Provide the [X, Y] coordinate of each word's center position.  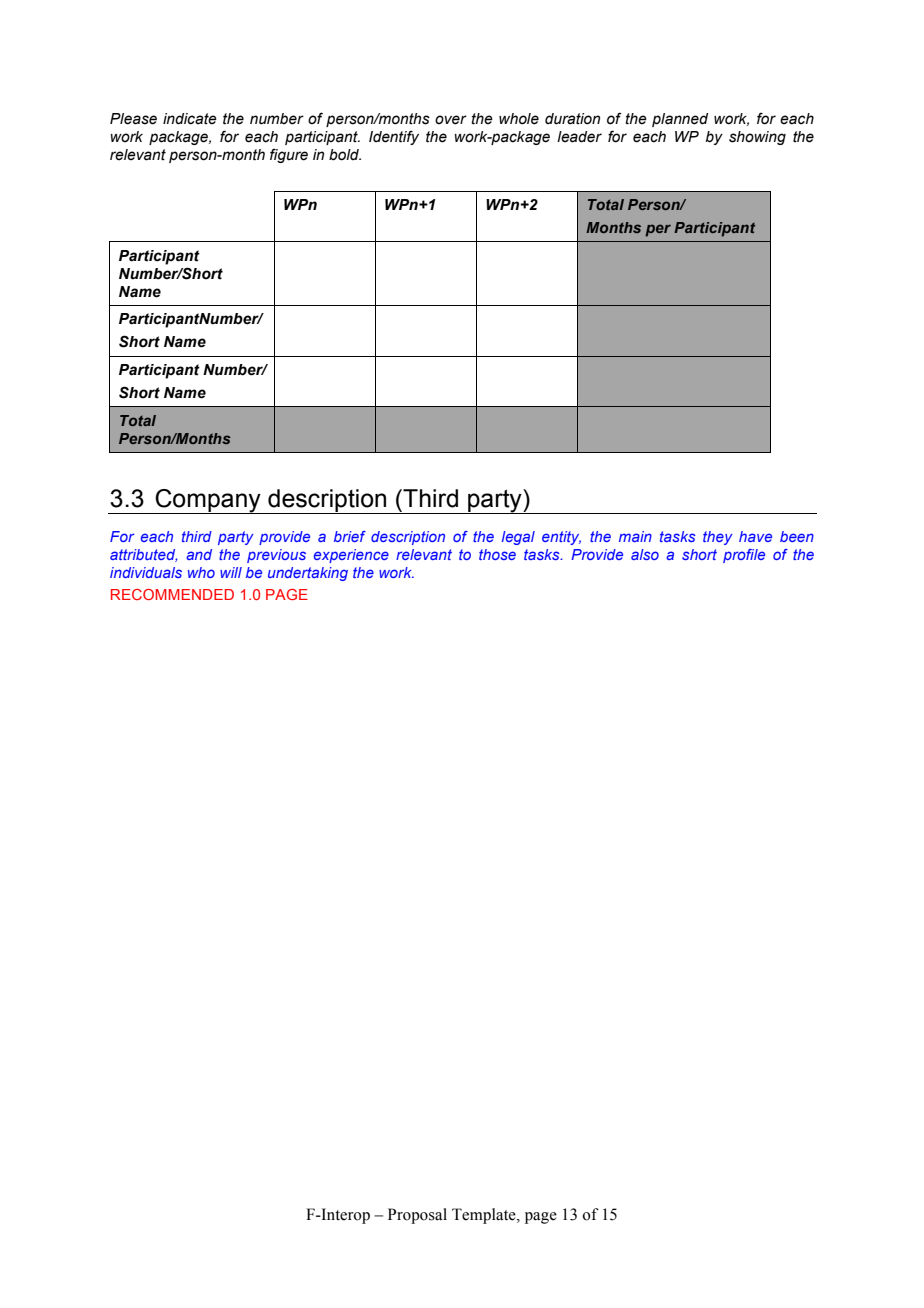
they [718, 538]
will [231, 572]
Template [485, 1216]
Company [208, 501]
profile [744, 556]
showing [757, 138]
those [497, 554]
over [451, 120]
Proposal [417, 1216]
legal [518, 538]
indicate [190, 119]
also [645, 554]
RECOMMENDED [172, 594]
